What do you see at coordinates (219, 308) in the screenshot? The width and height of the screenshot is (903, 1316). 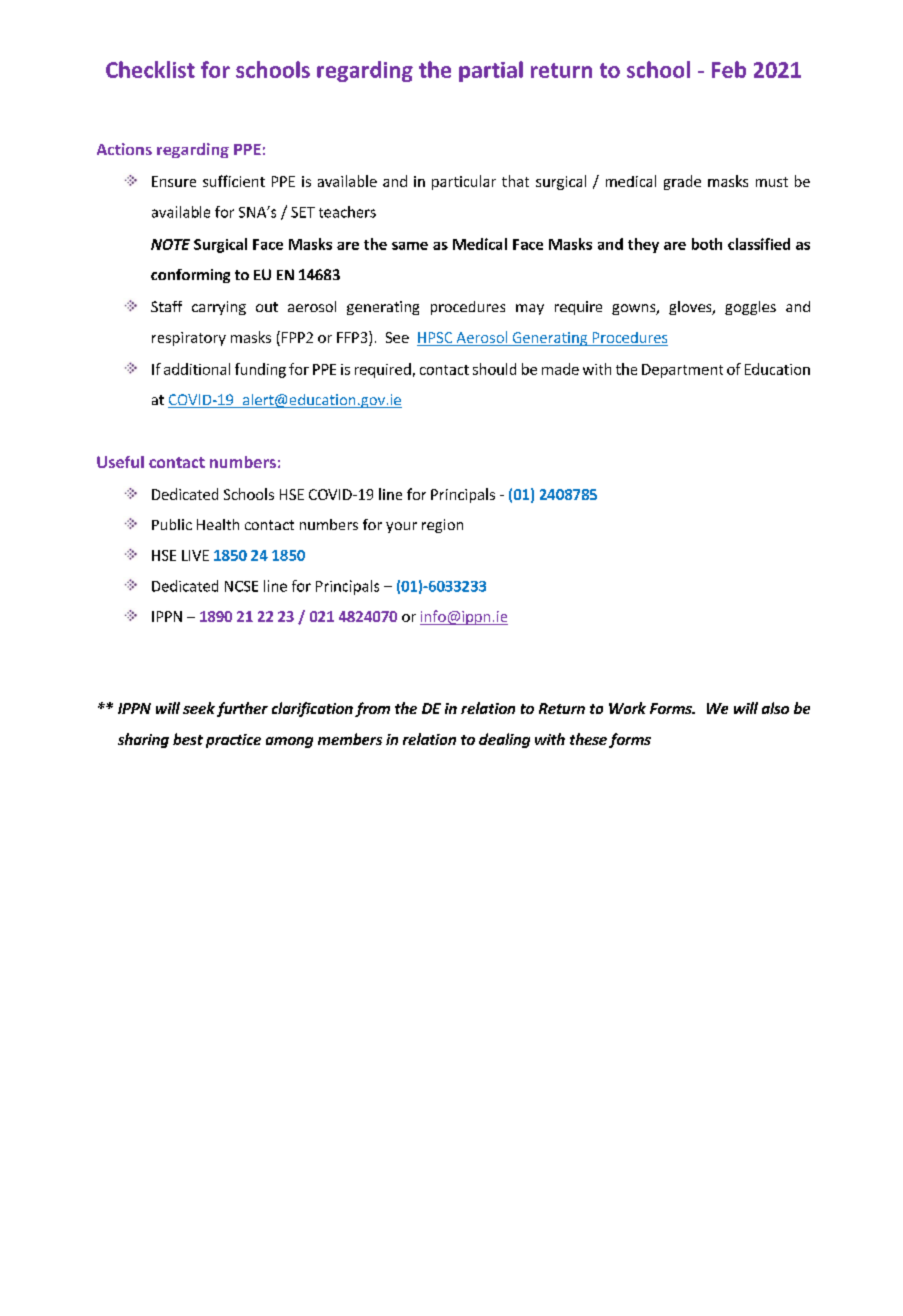 I see `carrying` at bounding box center [219, 308].
